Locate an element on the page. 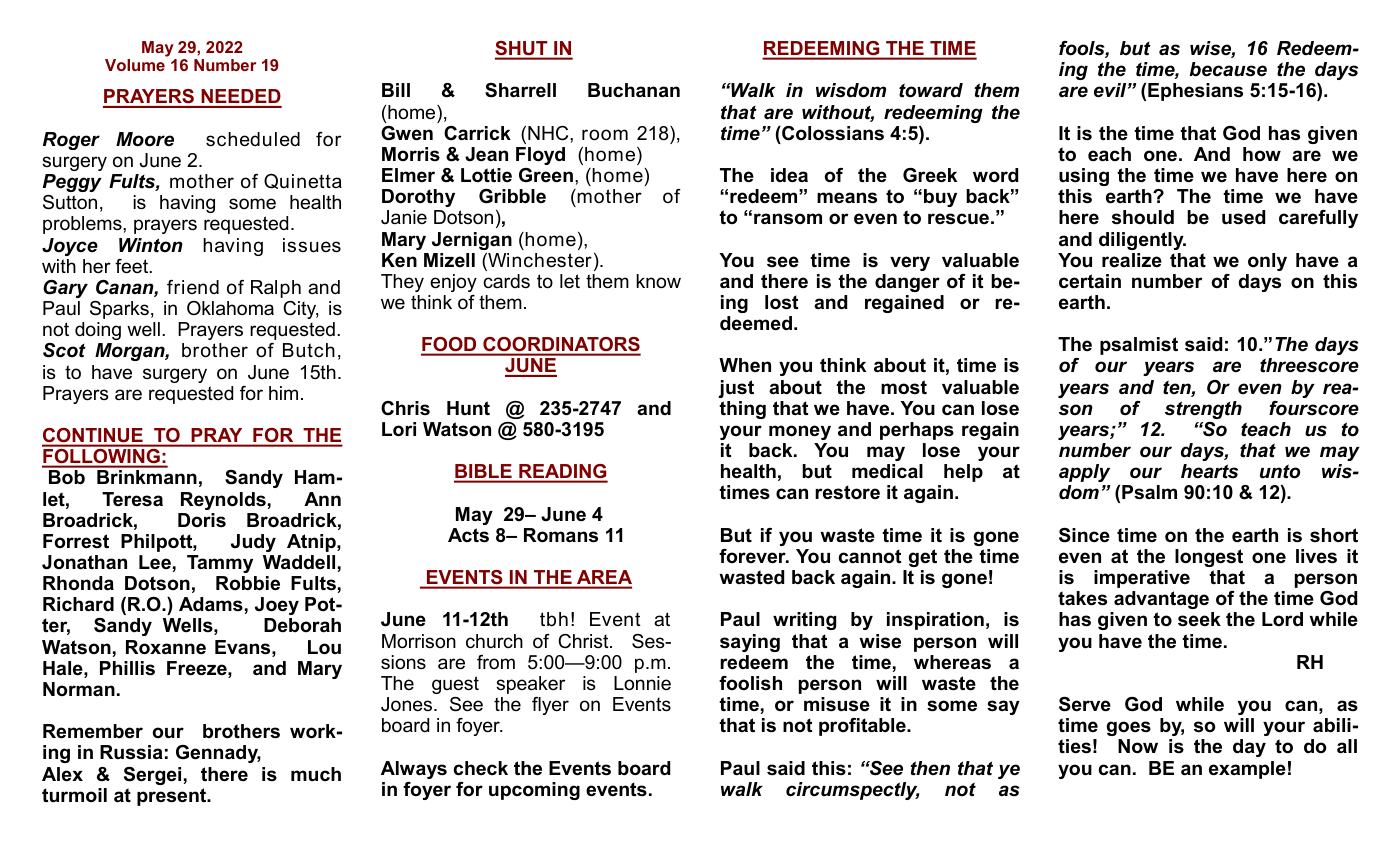 The width and height of the page is (1400, 850). strength is located at coordinates (1203, 410).
